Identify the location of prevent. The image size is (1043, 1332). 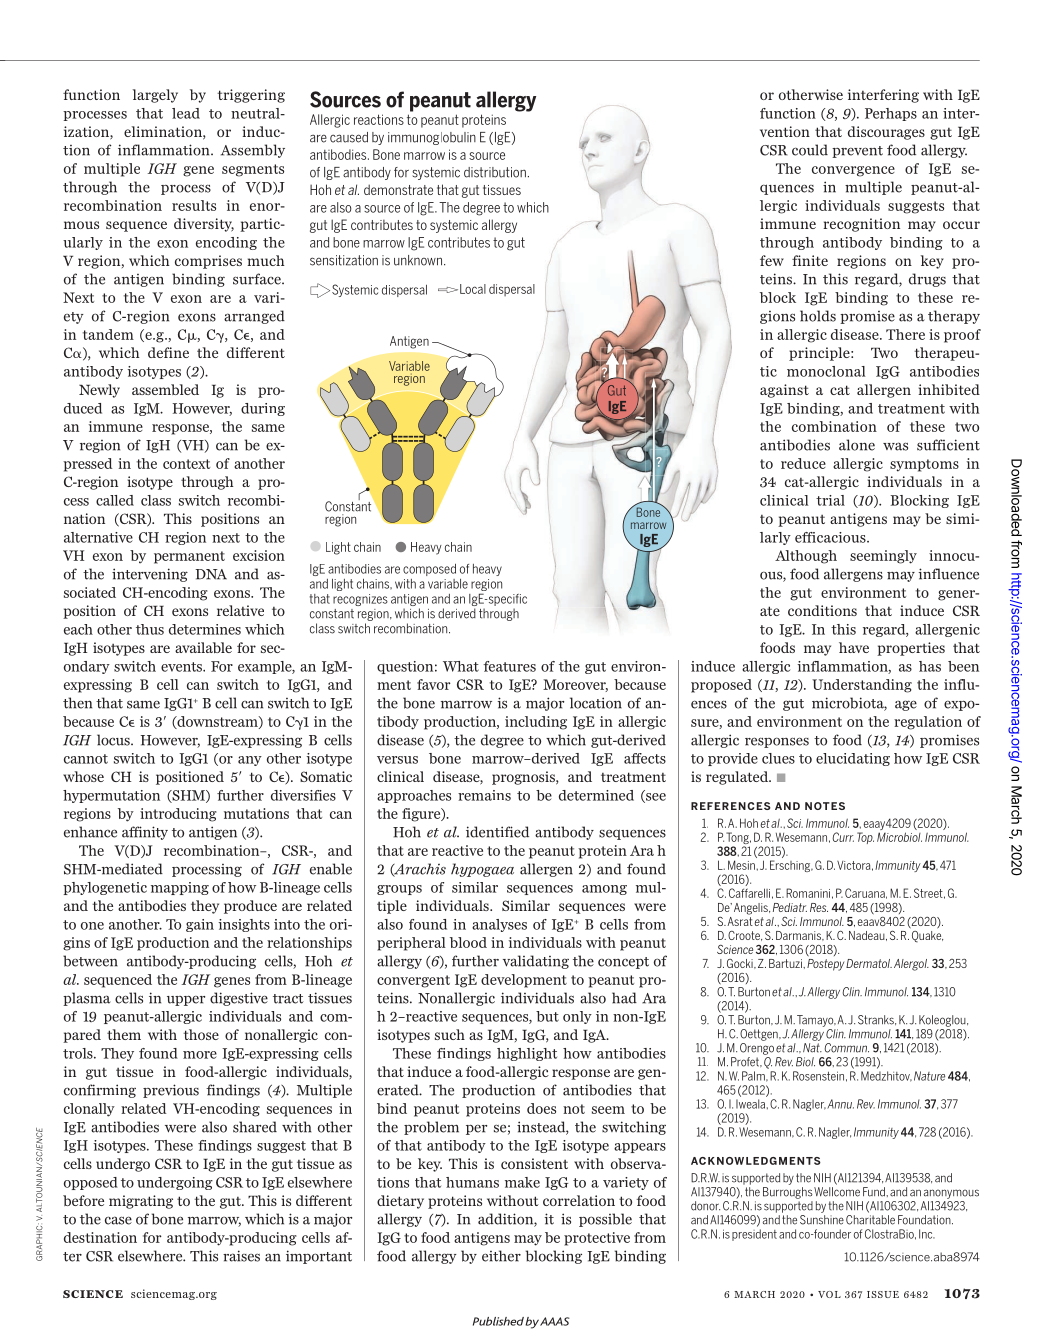
(857, 152).
